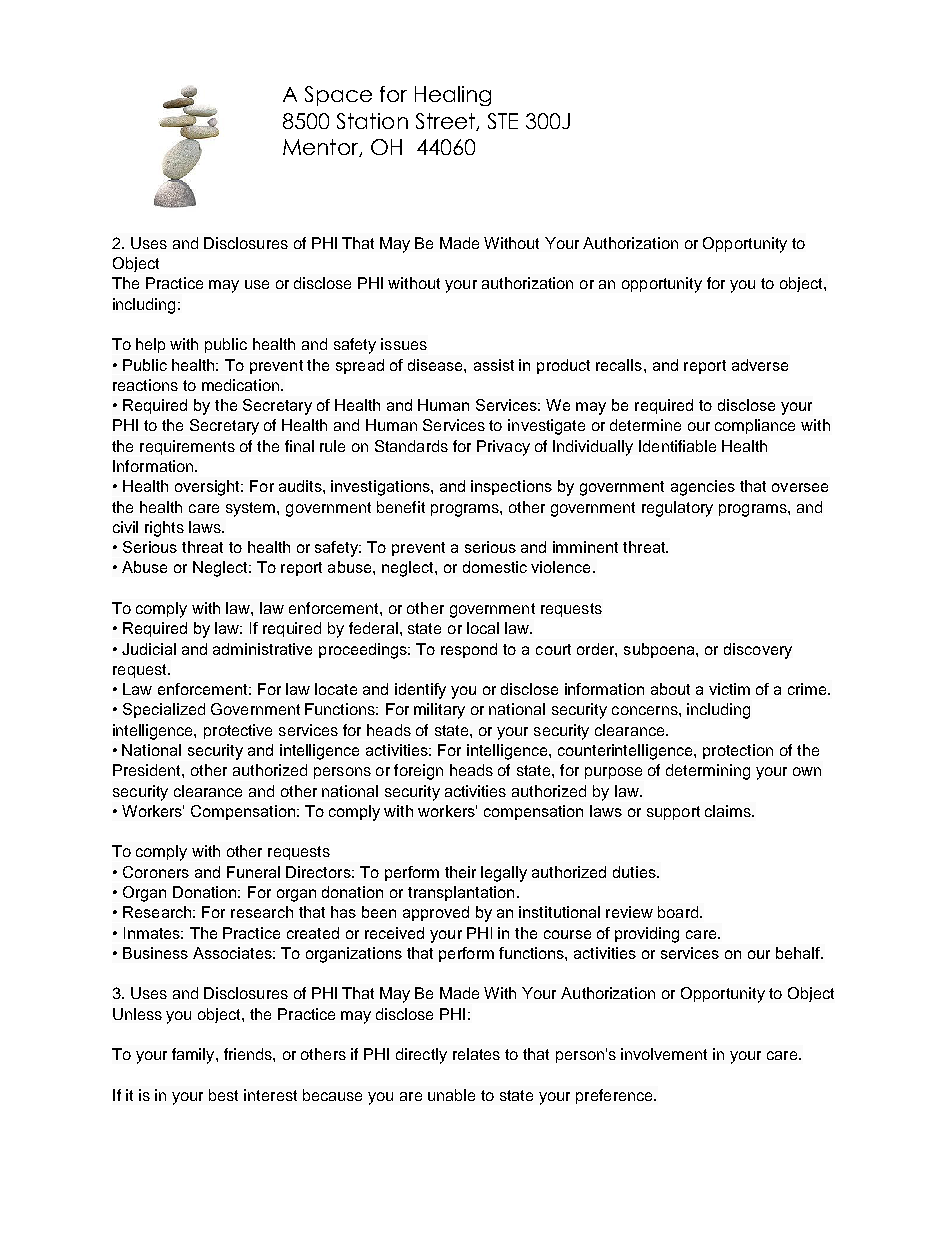 This page has width=952, height=1233. I want to click on requirements, so click(187, 447).
